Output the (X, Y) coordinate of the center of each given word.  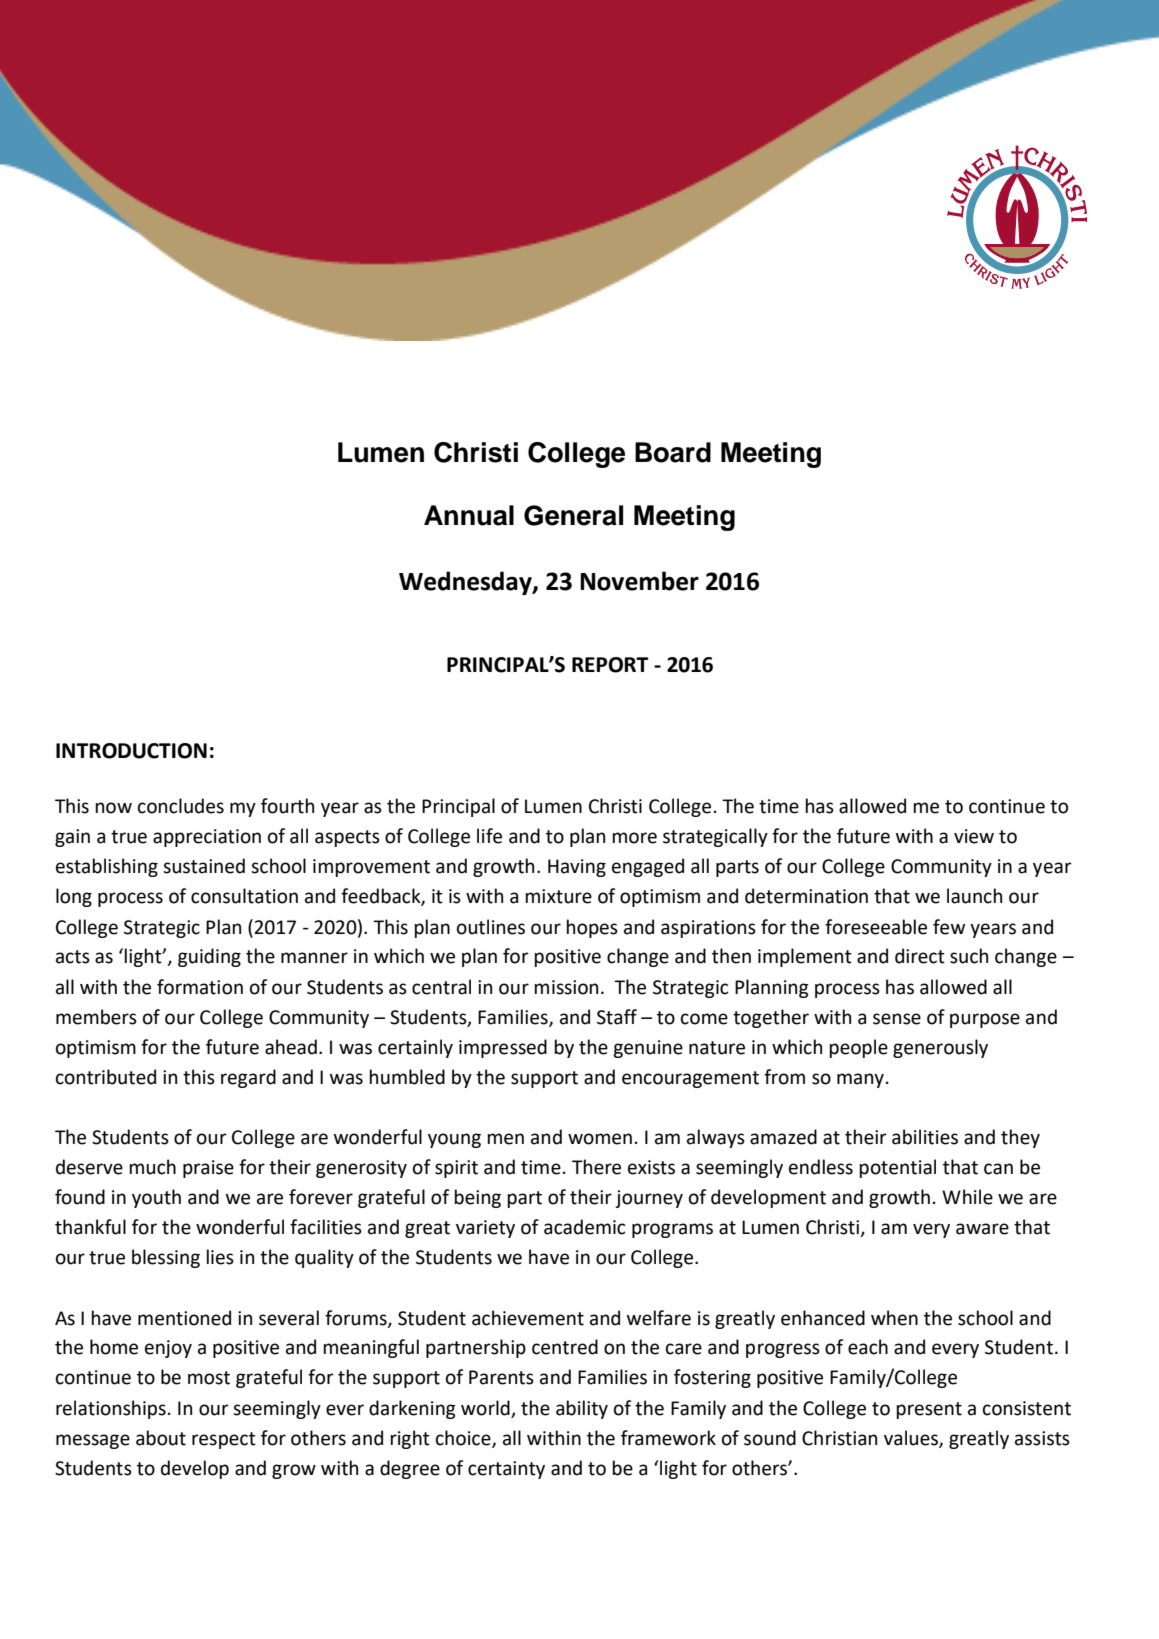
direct (920, 956)
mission (566, 987)
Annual (469, 515)
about (161, 1438)
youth (156, 1198)
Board (673, 452)
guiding (209, 957)
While (967, 1197)
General (573, 515)
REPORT (610, 665)
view (974, 836)
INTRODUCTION (131, 751)
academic (584, 1227)
